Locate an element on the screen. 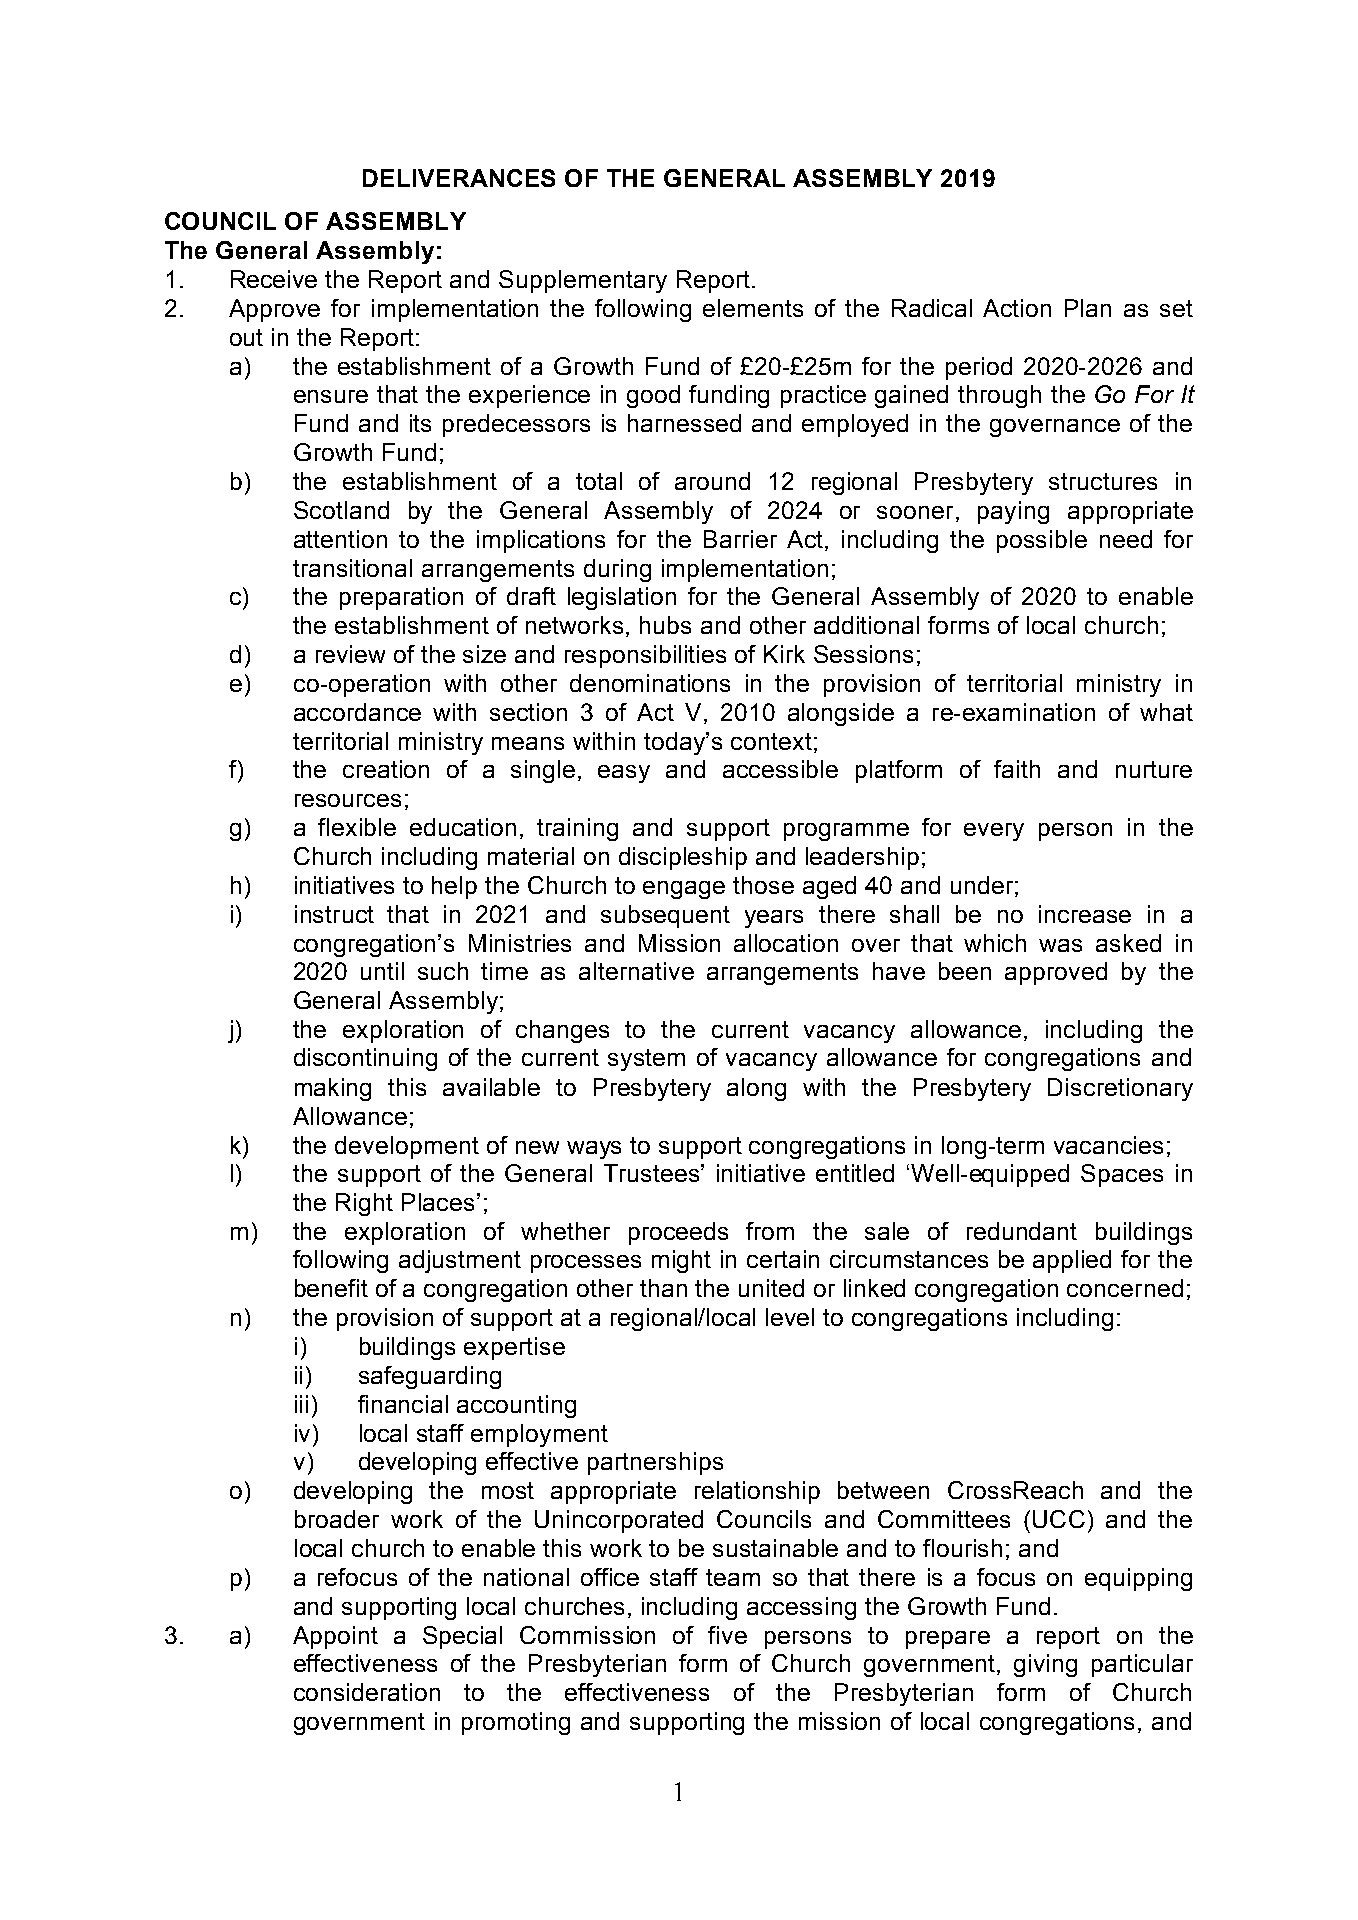  faith is located at coordinates (1017, 769).
